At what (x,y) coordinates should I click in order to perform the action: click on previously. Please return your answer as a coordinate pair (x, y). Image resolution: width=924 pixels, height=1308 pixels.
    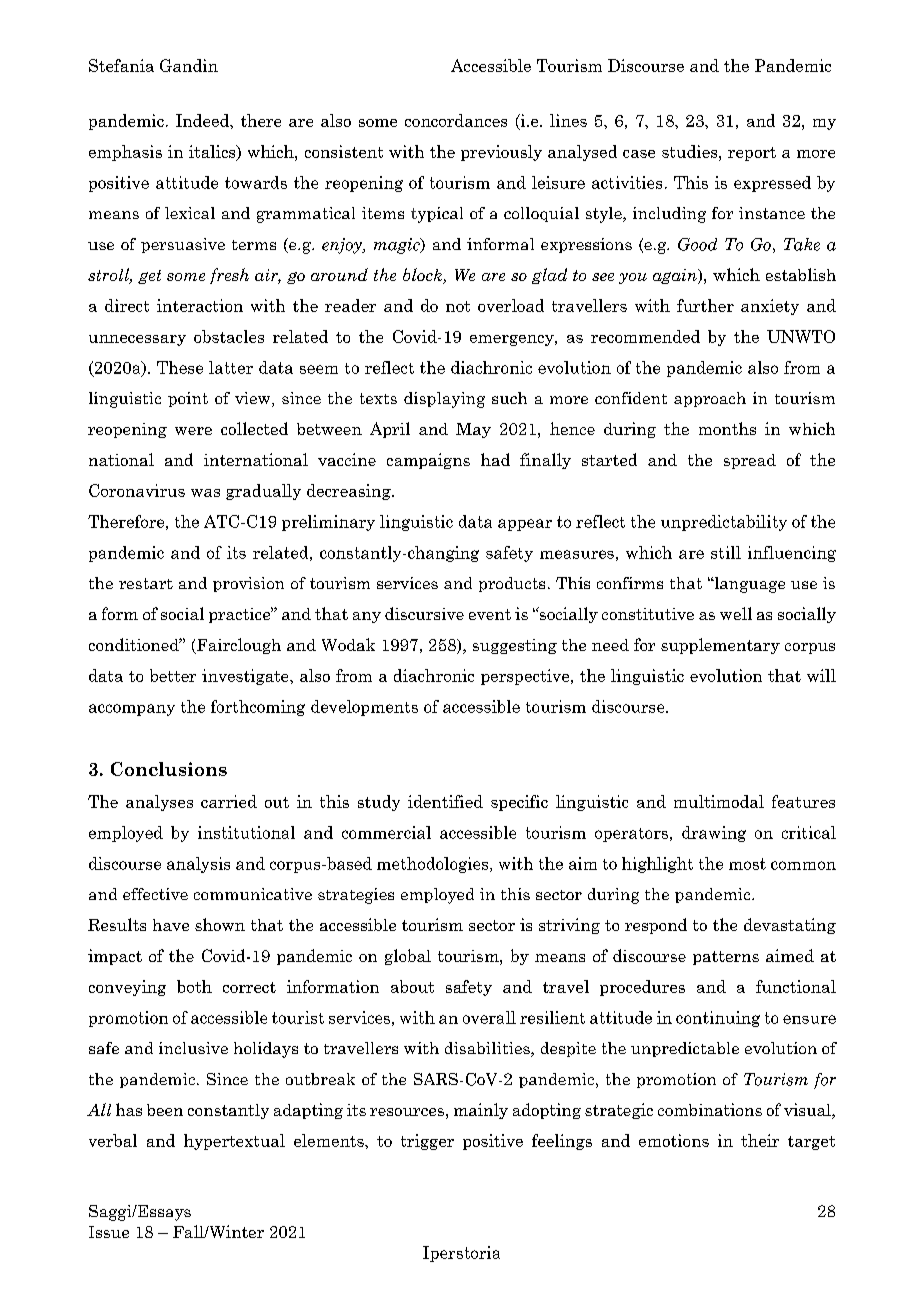
    Looking at the image, I should click on (501, 153).
